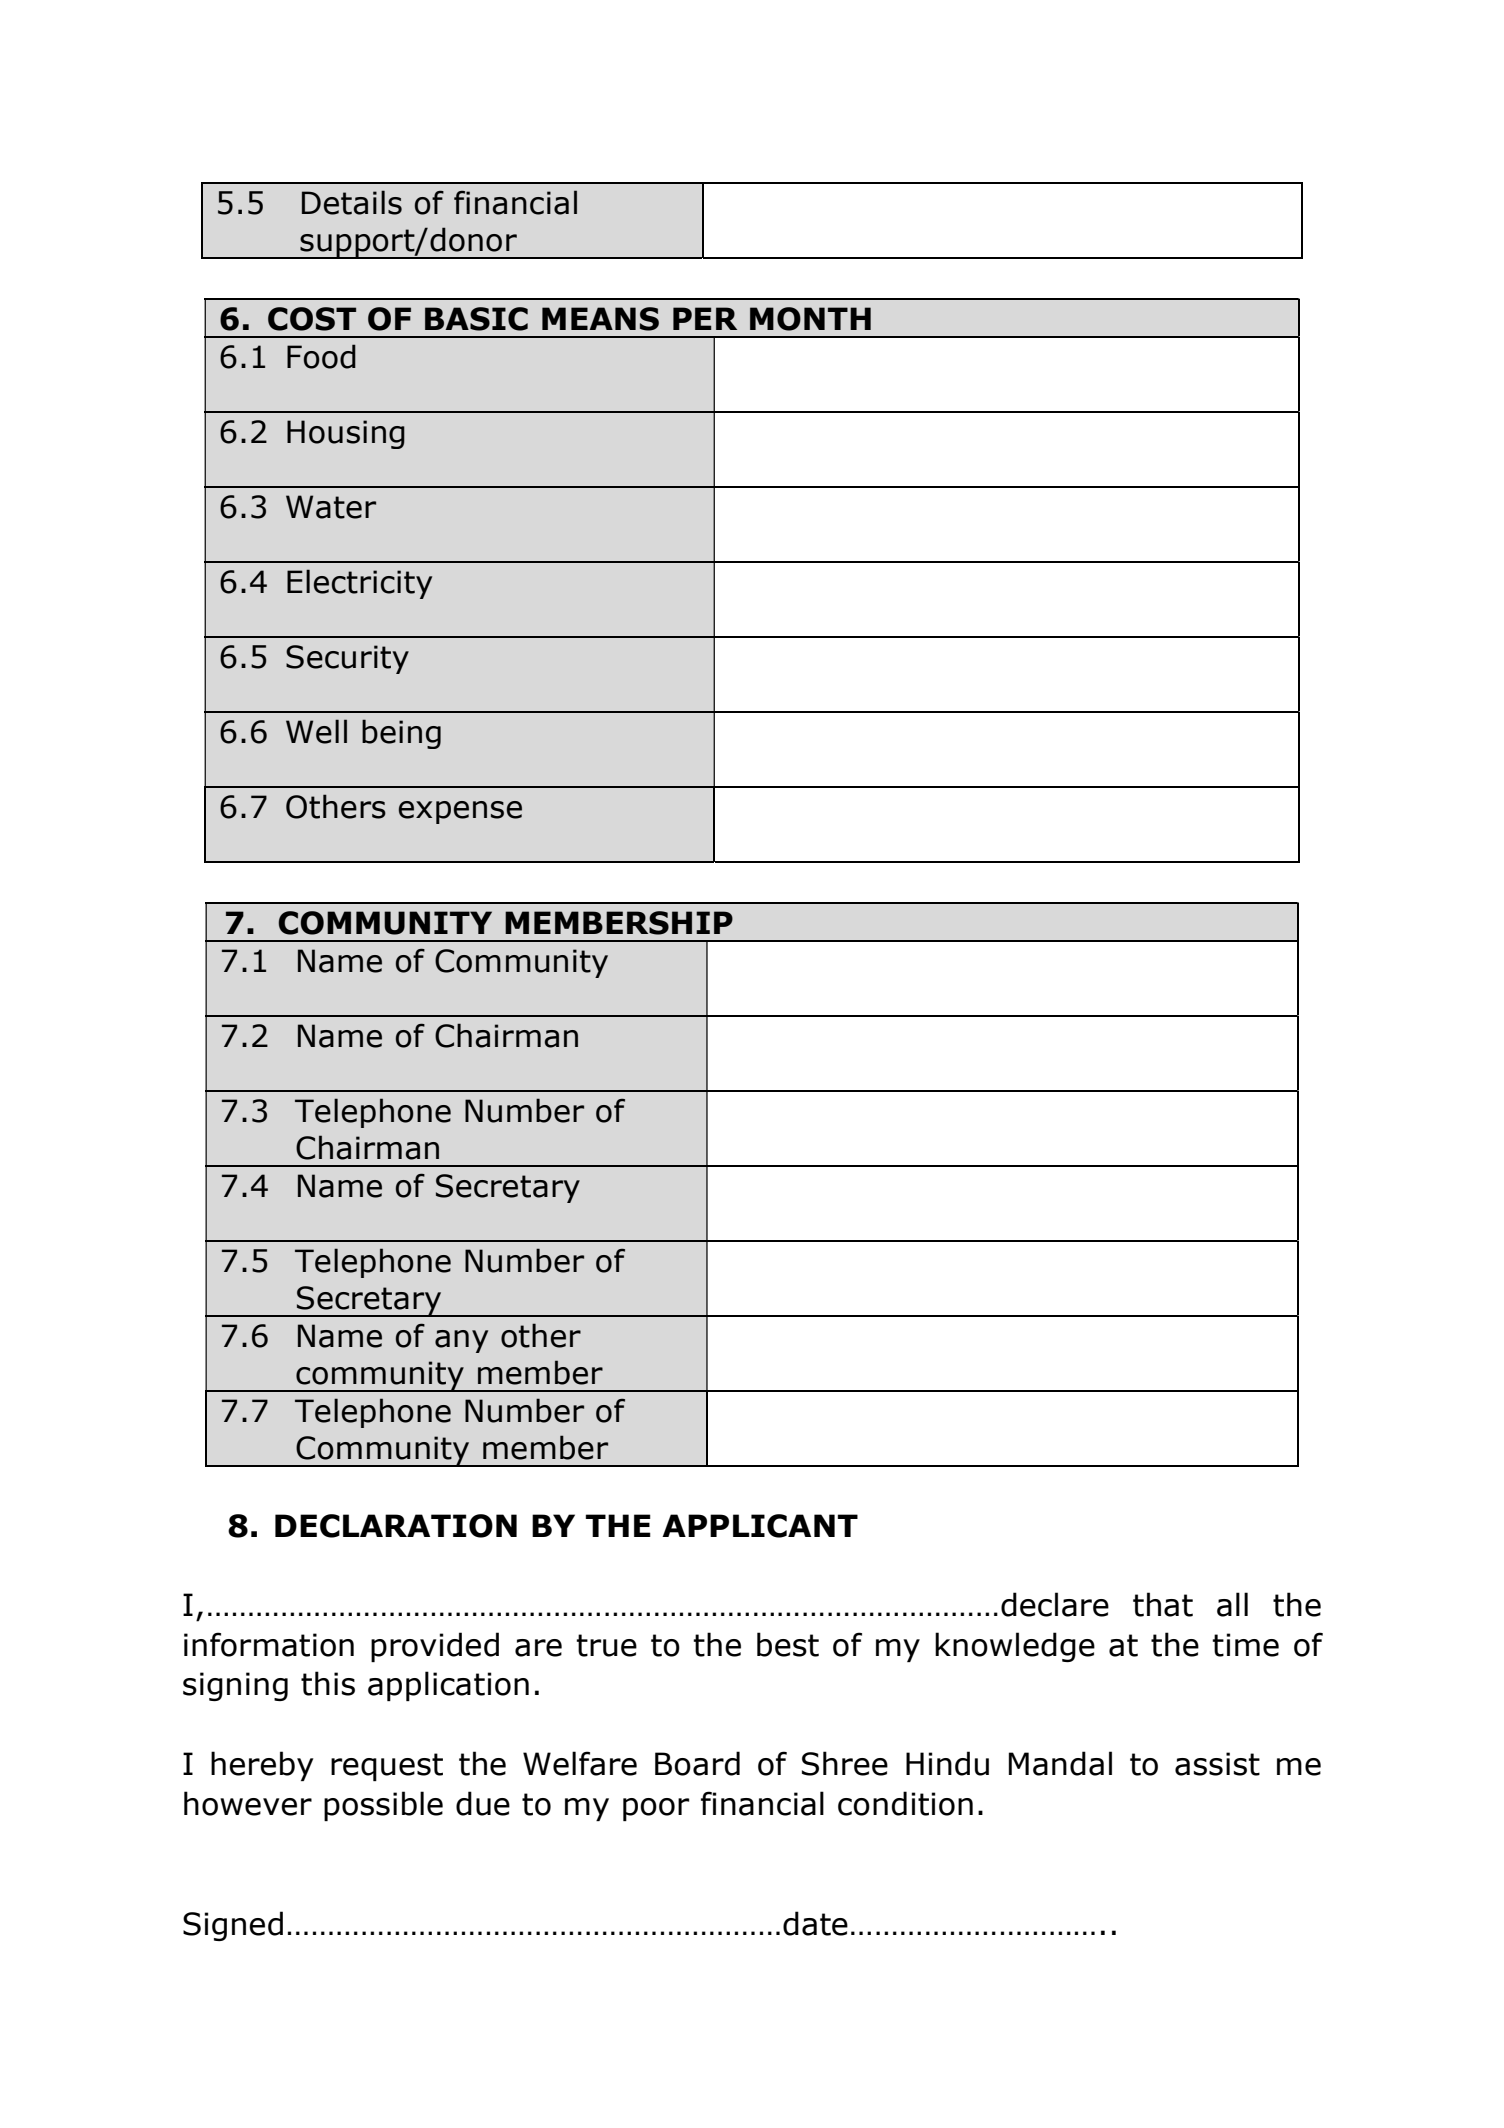 The image size is (1504, 2128). I want to click on MEANS, so click(600, 319).
